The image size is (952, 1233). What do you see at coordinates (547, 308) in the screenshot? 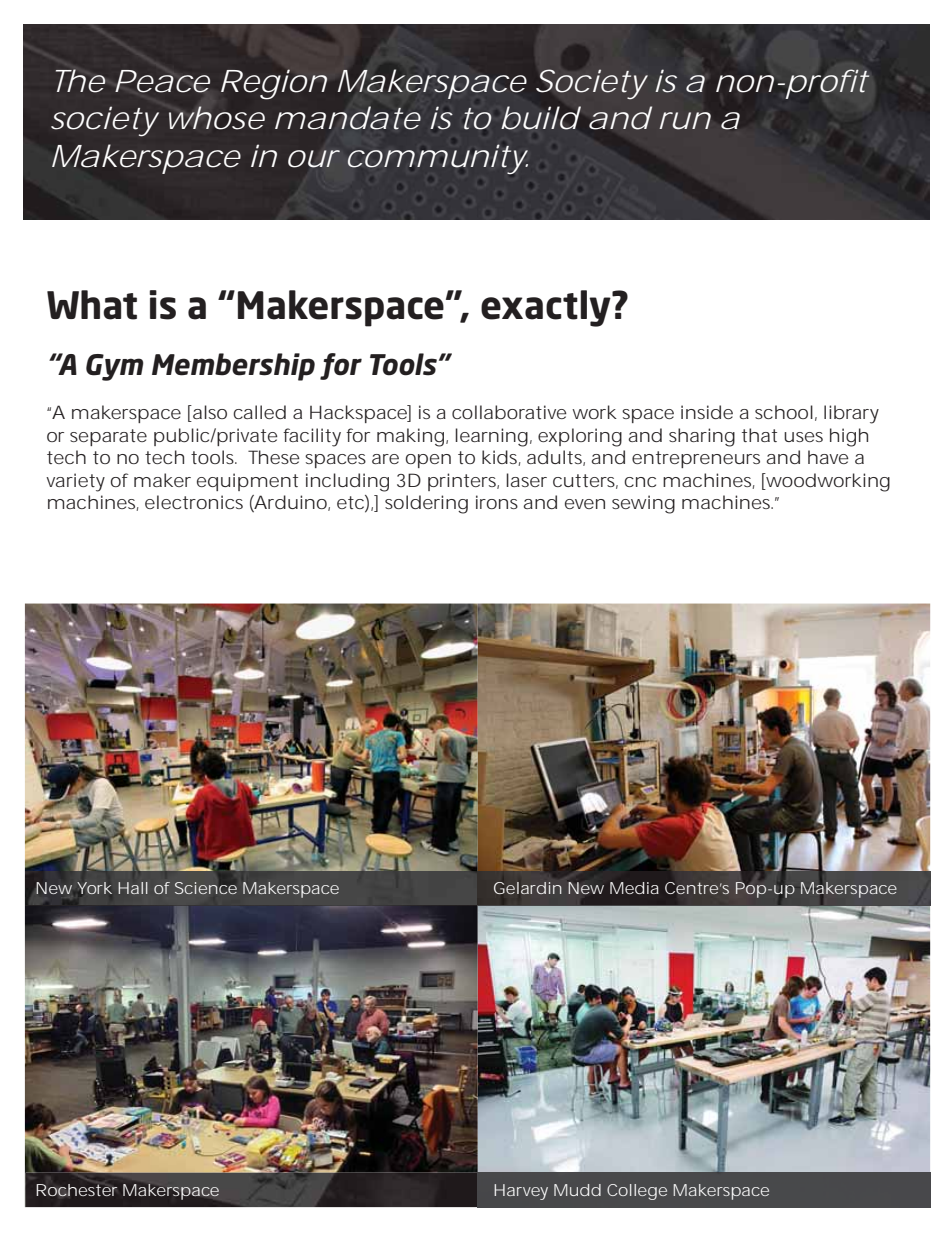
I see `exactly` at bounding box center [547, 308].
